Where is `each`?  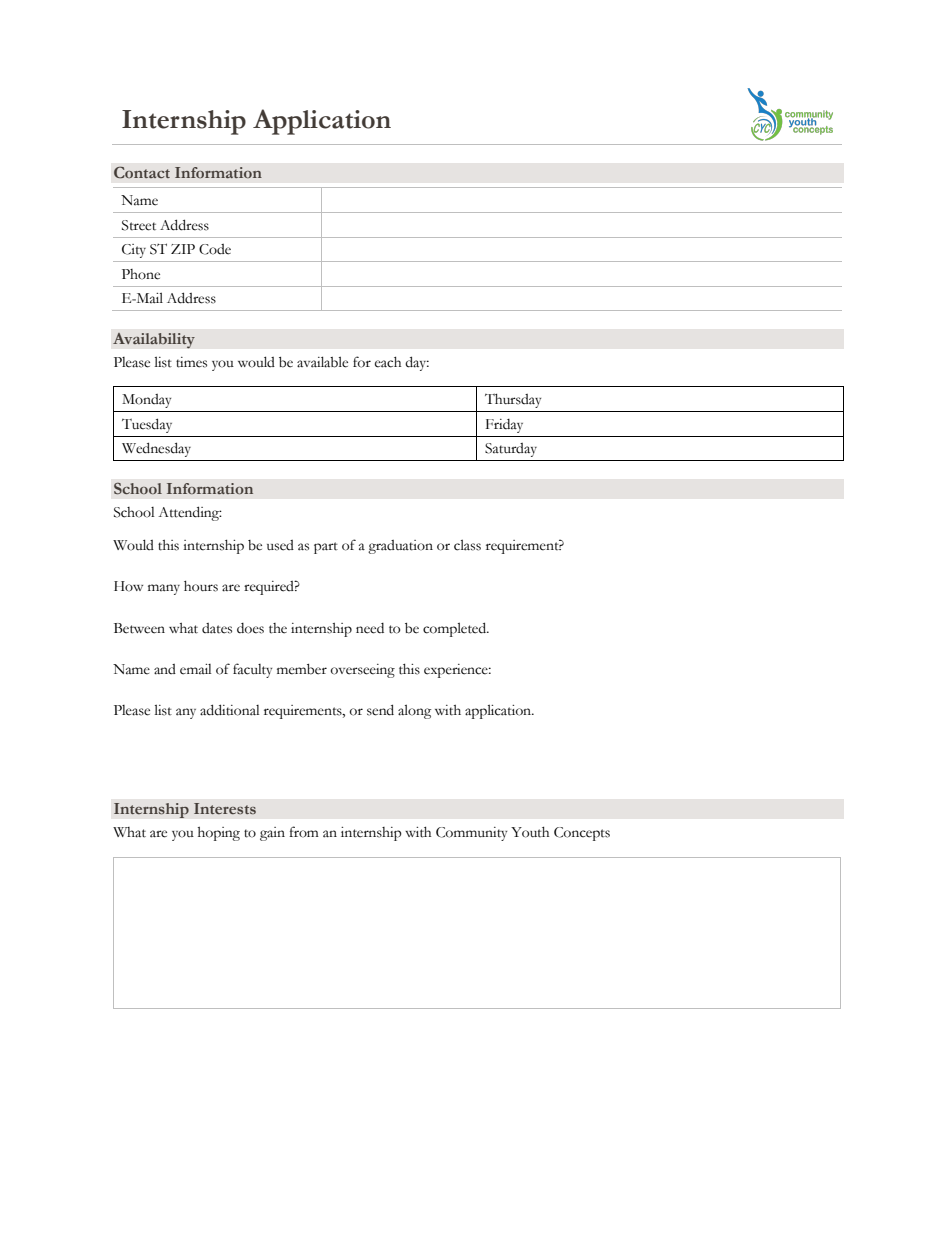
each is located at coordinates (388, 362).
